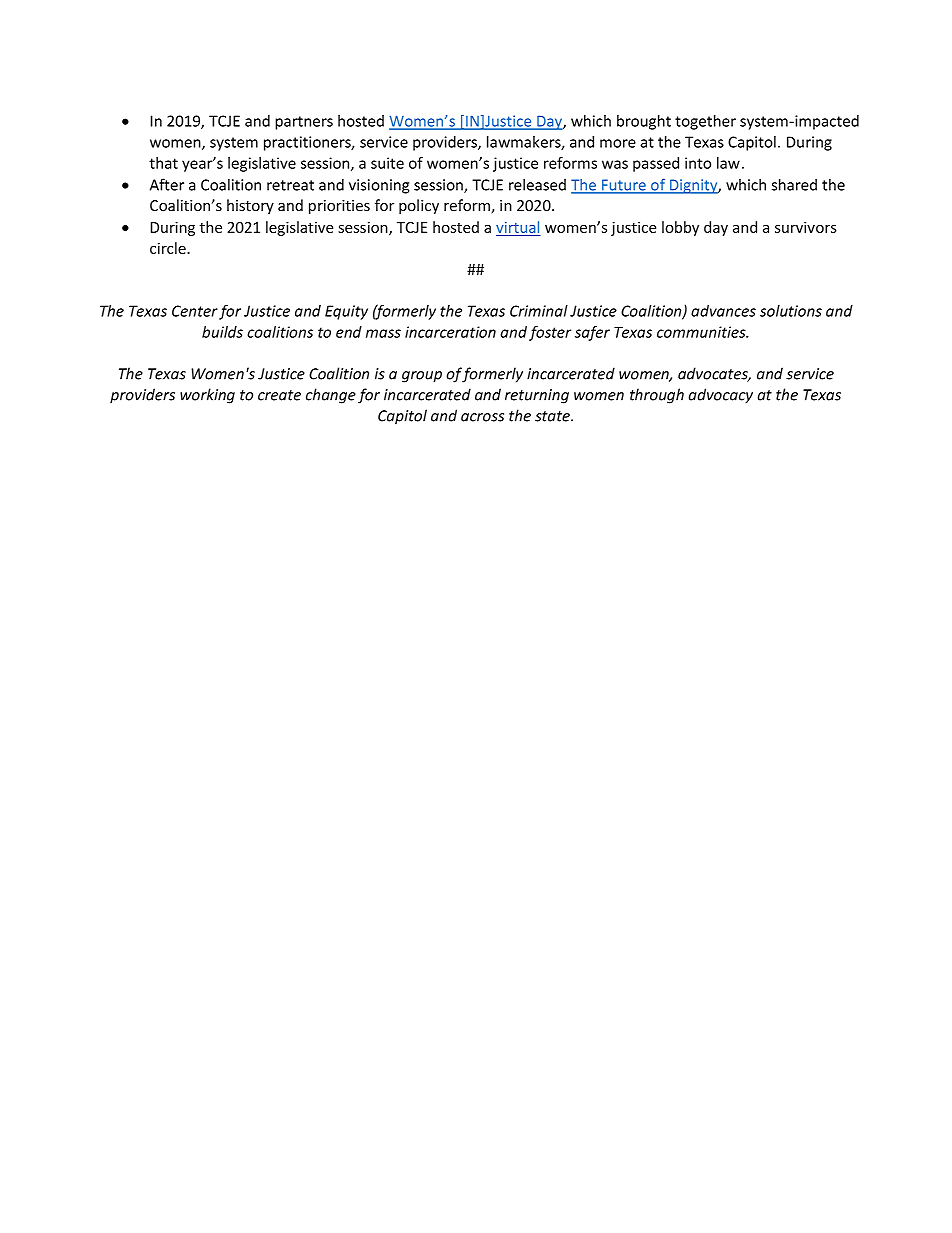  Describe the element at coordinates (195, 311) in the screenshot. I see `Center` at that location.
